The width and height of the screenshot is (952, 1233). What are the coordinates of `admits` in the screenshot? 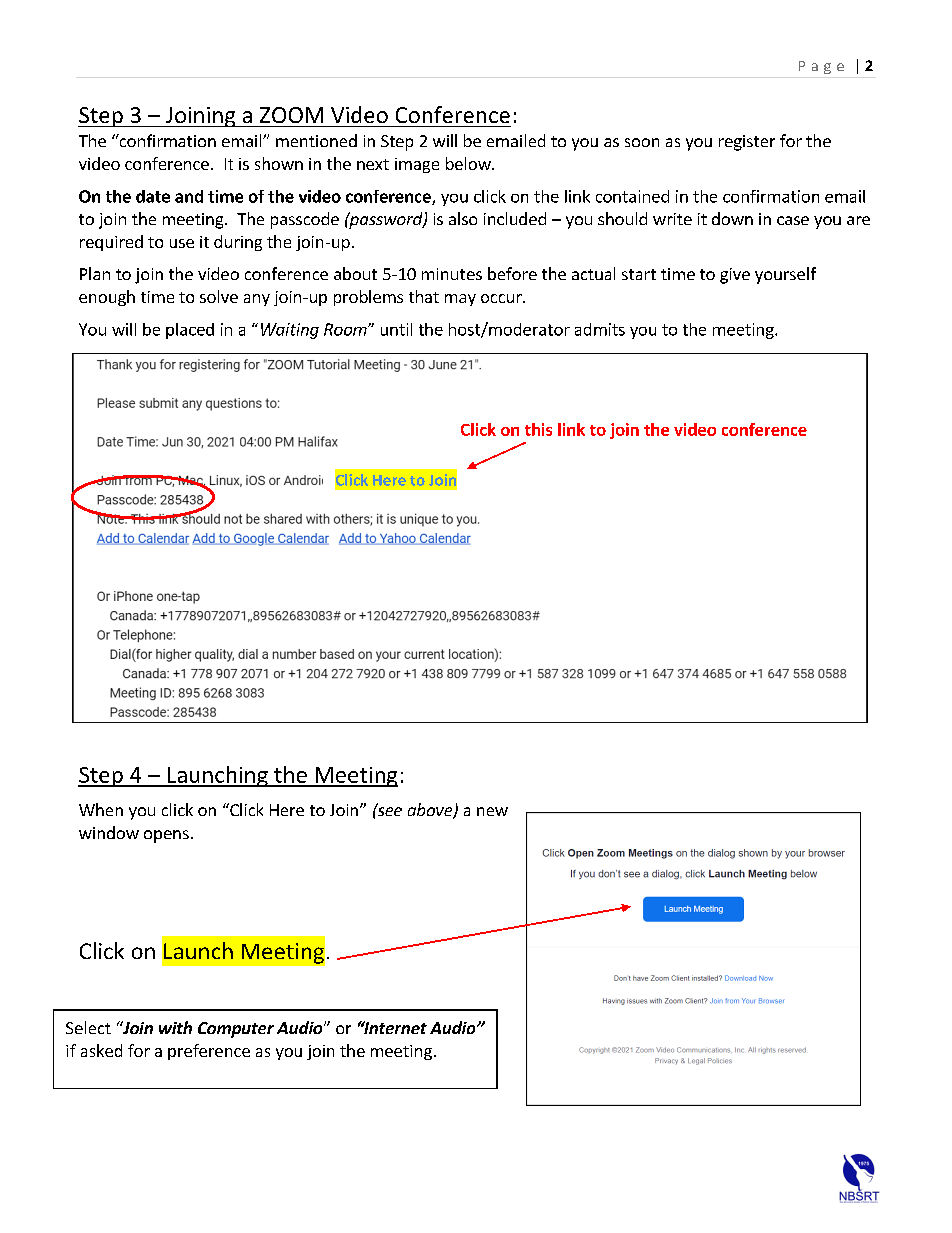 It's located at (600, 329).
